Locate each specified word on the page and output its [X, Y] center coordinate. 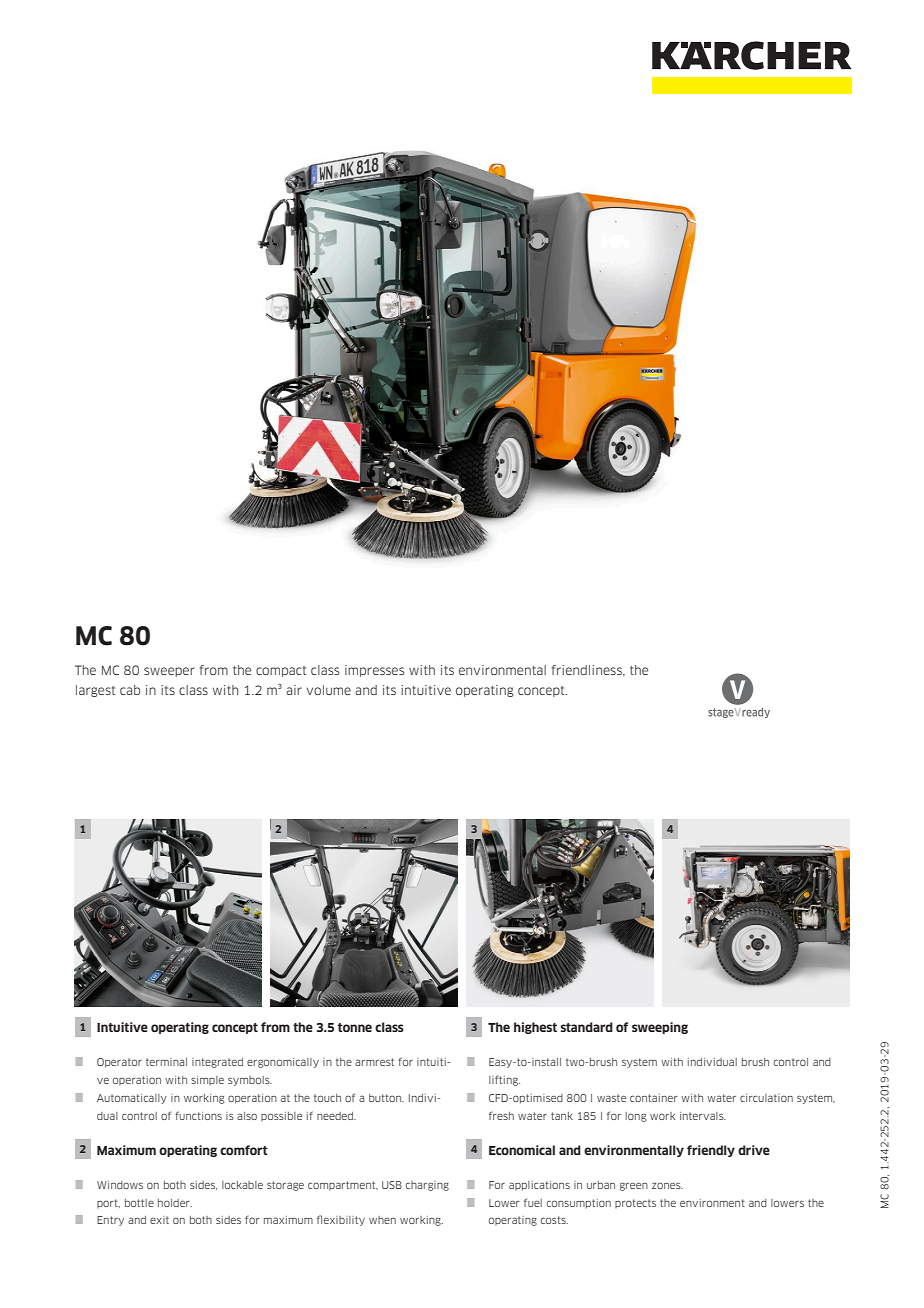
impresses [374, 671]
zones [667, 1185]
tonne [355, 1027]
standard [586, 1027]
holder [175, 1203]
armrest [374, 1062]
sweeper [169, 672]
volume [328, 690]
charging [427, 1186]
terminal [166, 1062]
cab [130, 690]
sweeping [660, 1028]
